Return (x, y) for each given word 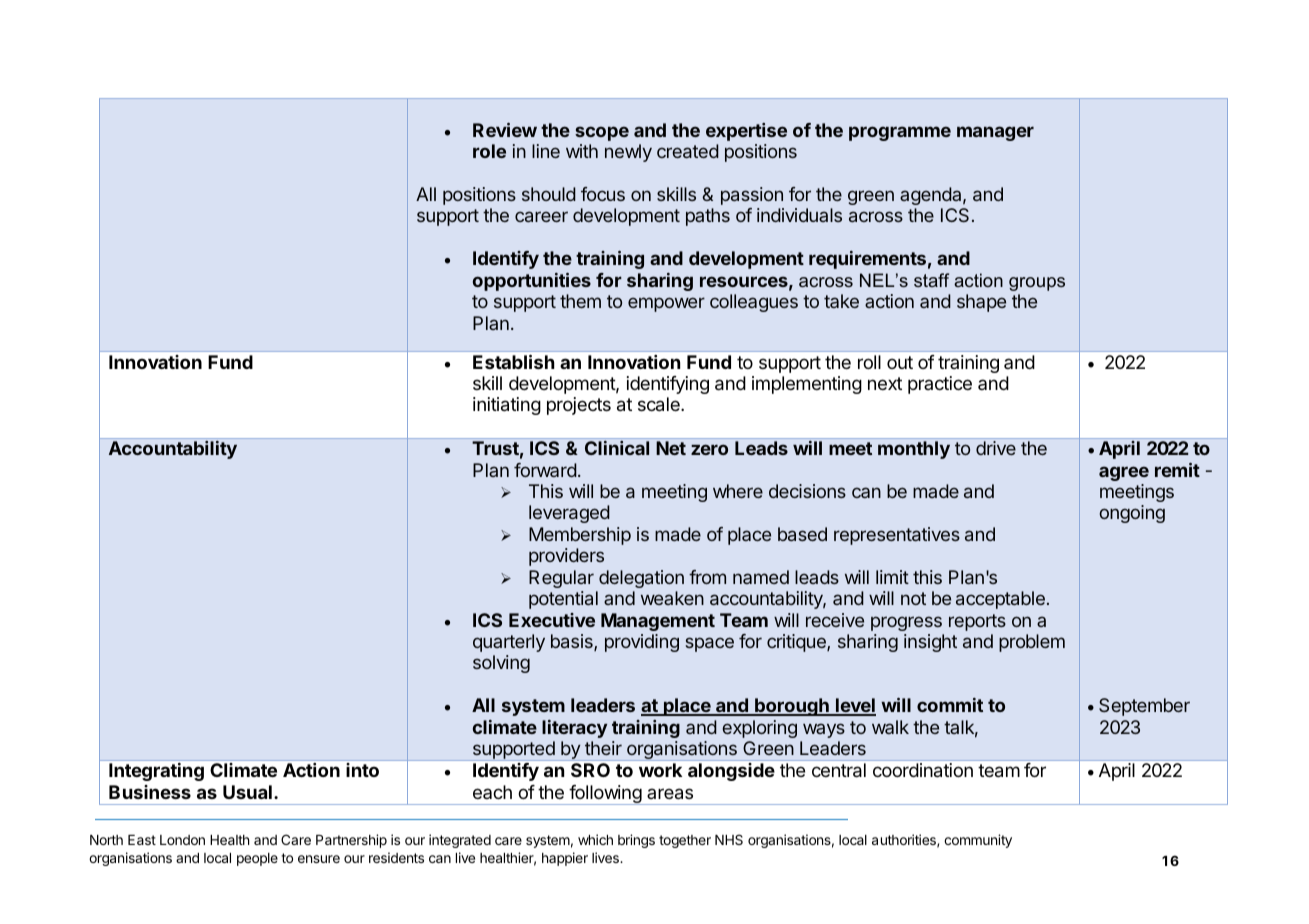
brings (636, 841)
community (978, 841)
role (489, 151)
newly (628, 153)
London (182, 840)
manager (995, 133)
